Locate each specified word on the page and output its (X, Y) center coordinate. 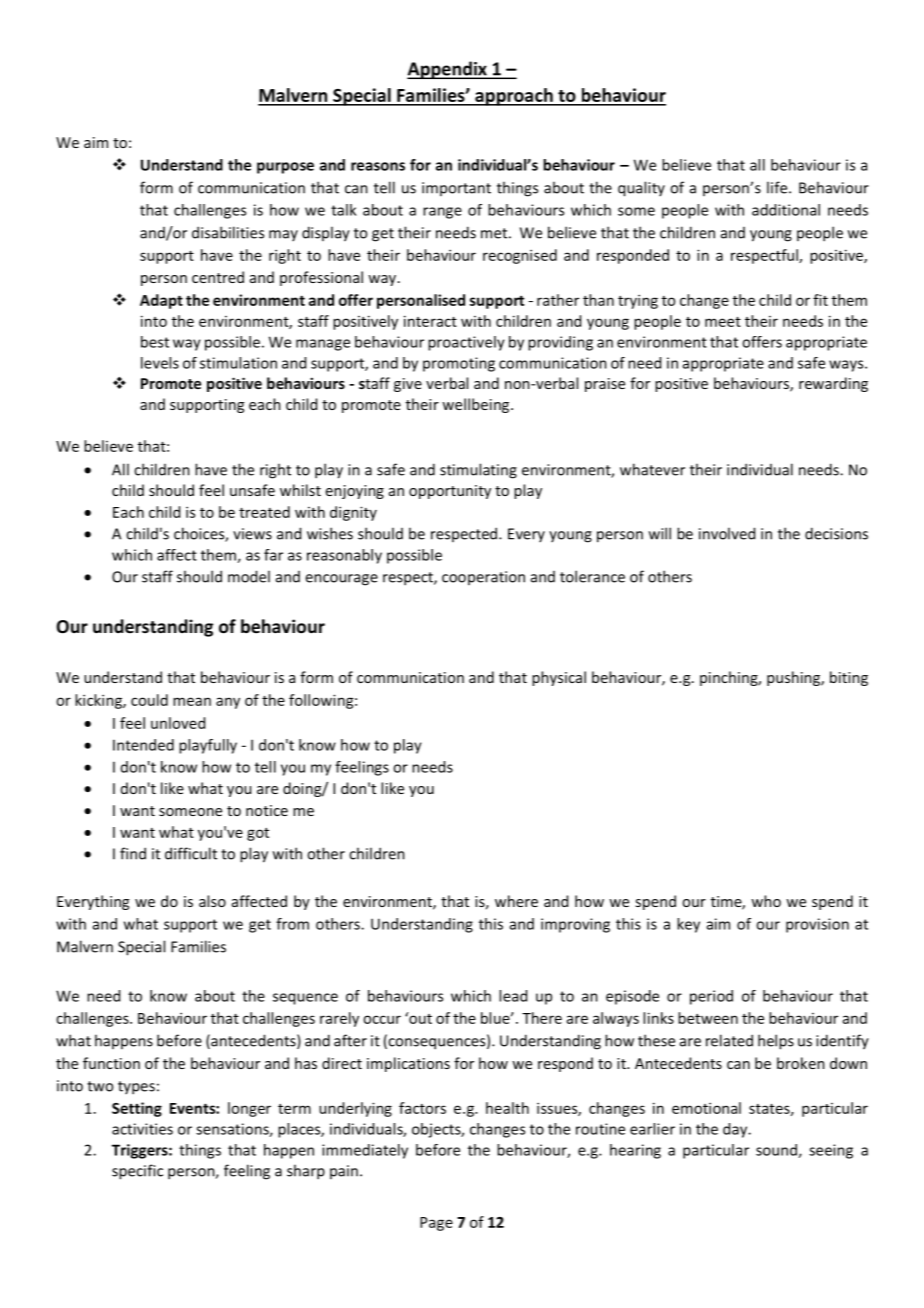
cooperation (483, 578)
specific (137, 1172)
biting (849, 678)
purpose (285, 168)
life (778, 187)
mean (192, 701)
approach (514, 97)
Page (436, 1224)
